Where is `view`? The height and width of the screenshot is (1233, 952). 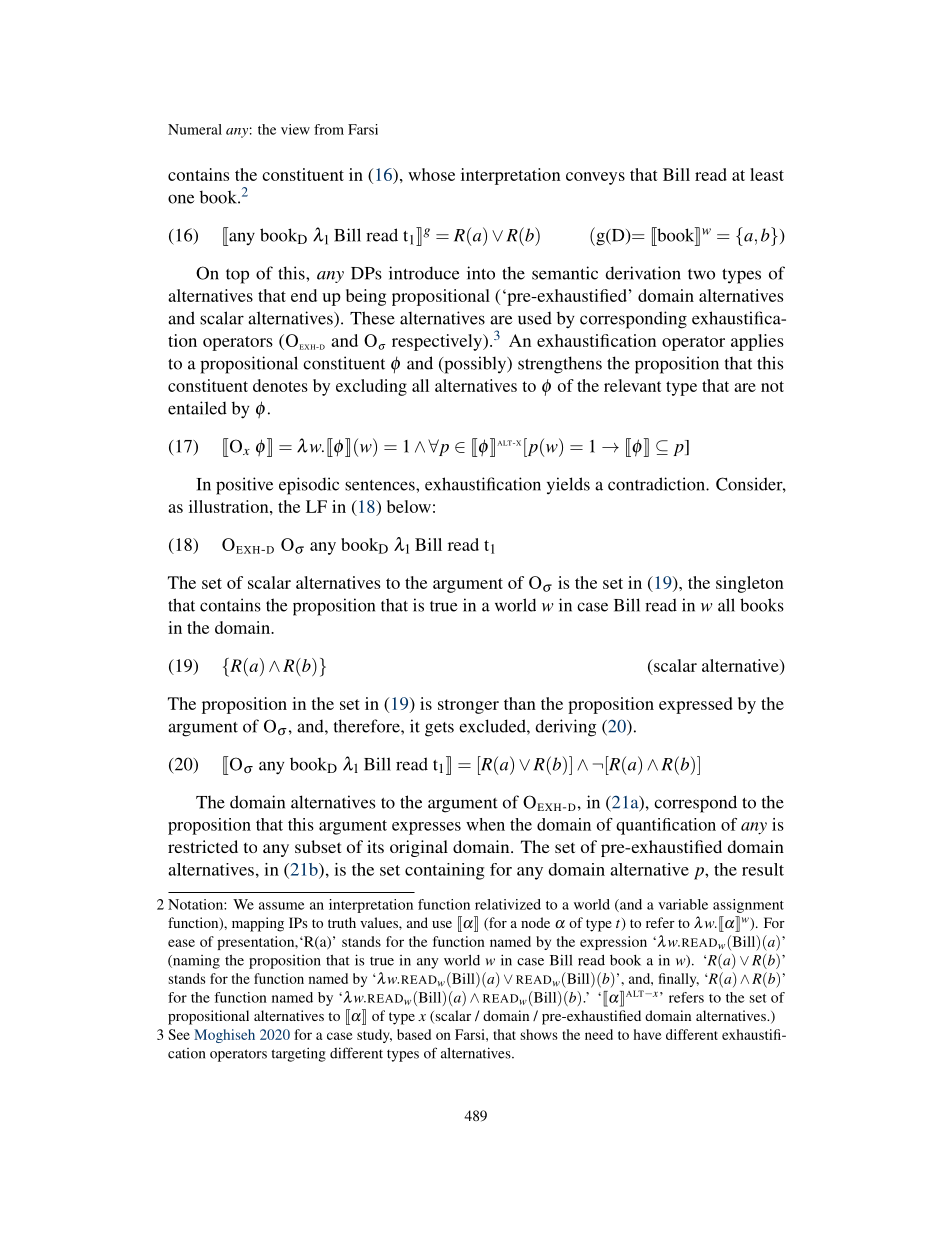
view is located at coordinates (295, 129).
